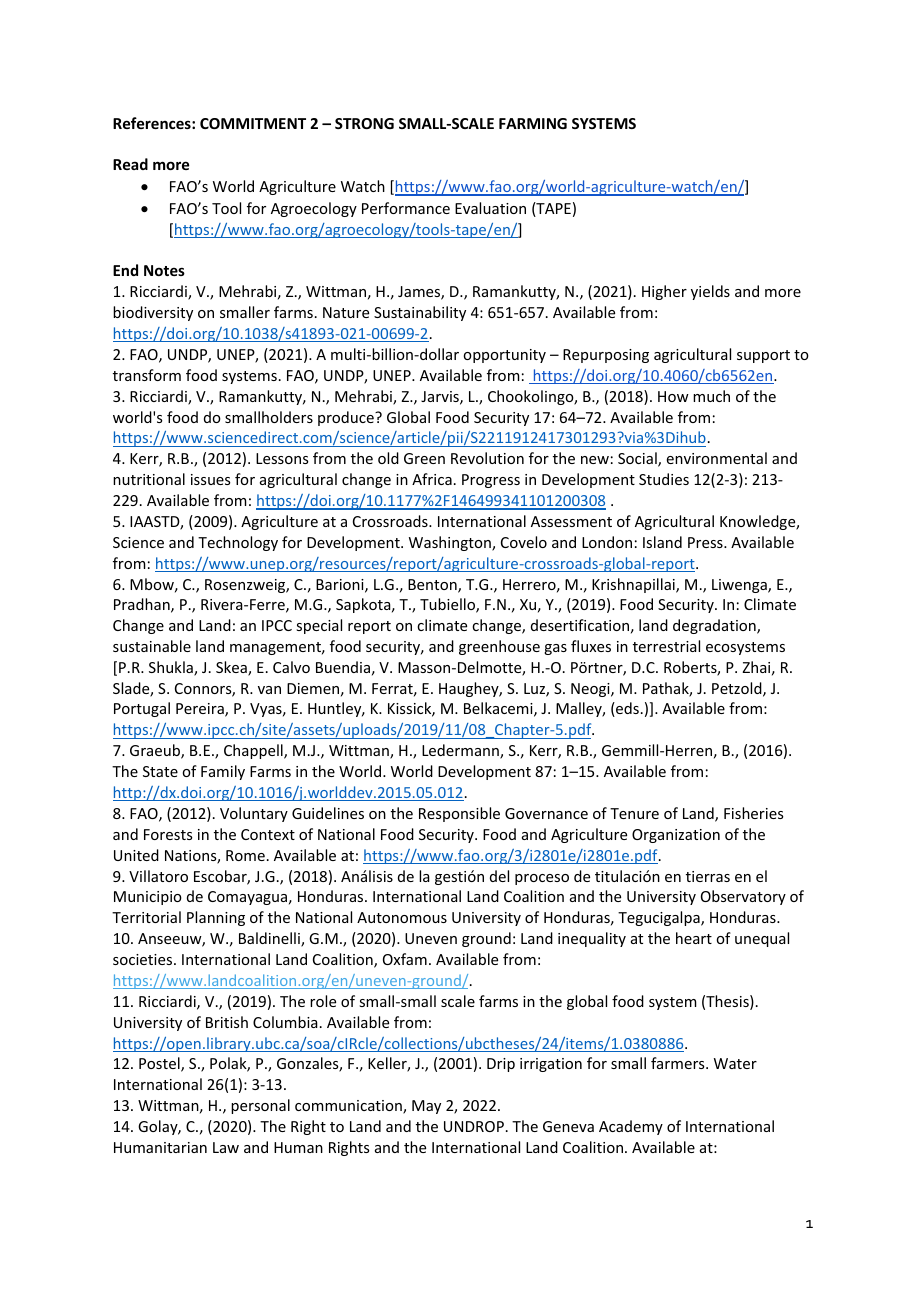 The image size is (924, 1308). What do you see at coordinates (432, 479) in the screenshot?
I see `Africa` at bounding box center [432, 479].
